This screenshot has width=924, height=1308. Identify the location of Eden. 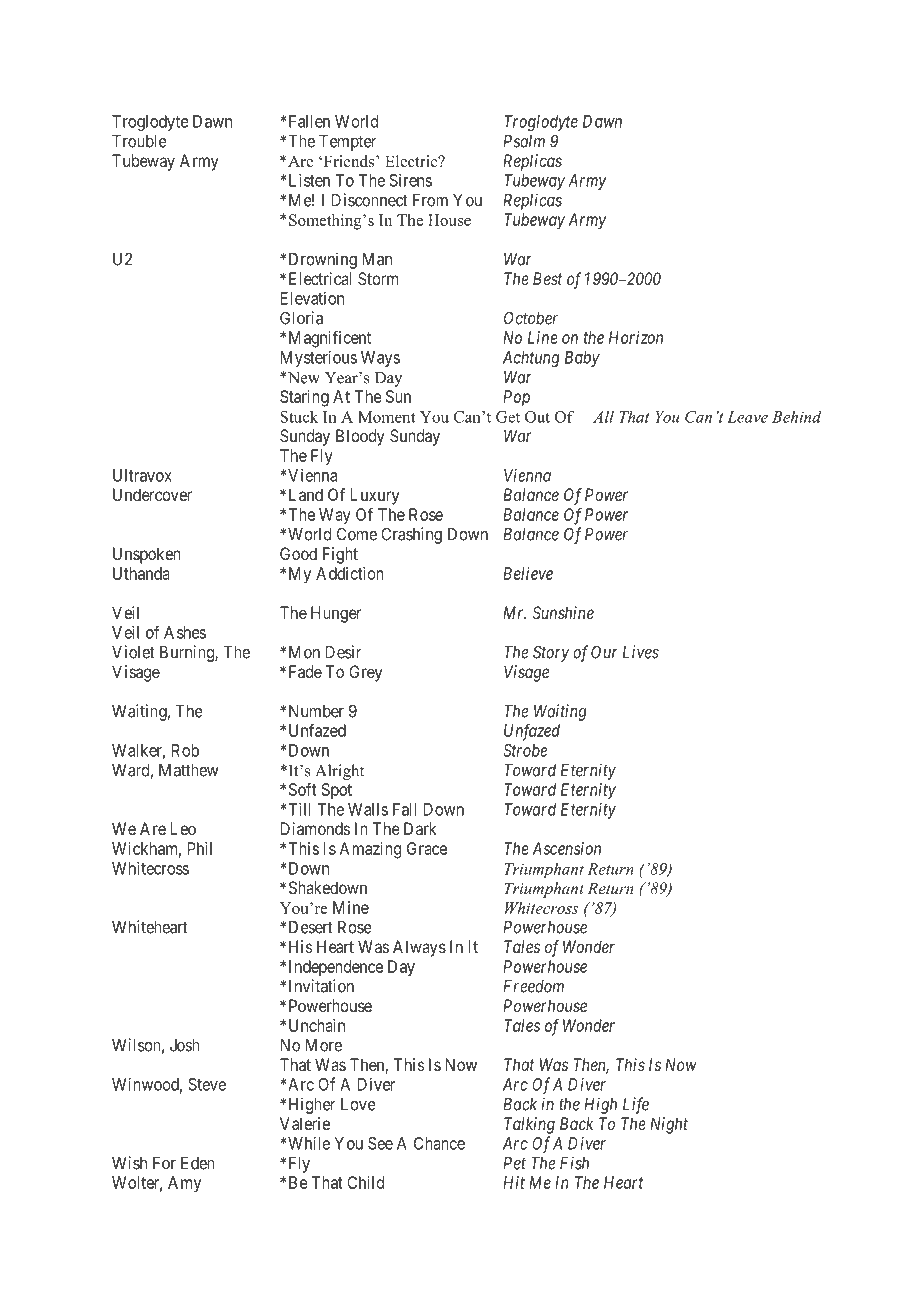
(198, 1163).
